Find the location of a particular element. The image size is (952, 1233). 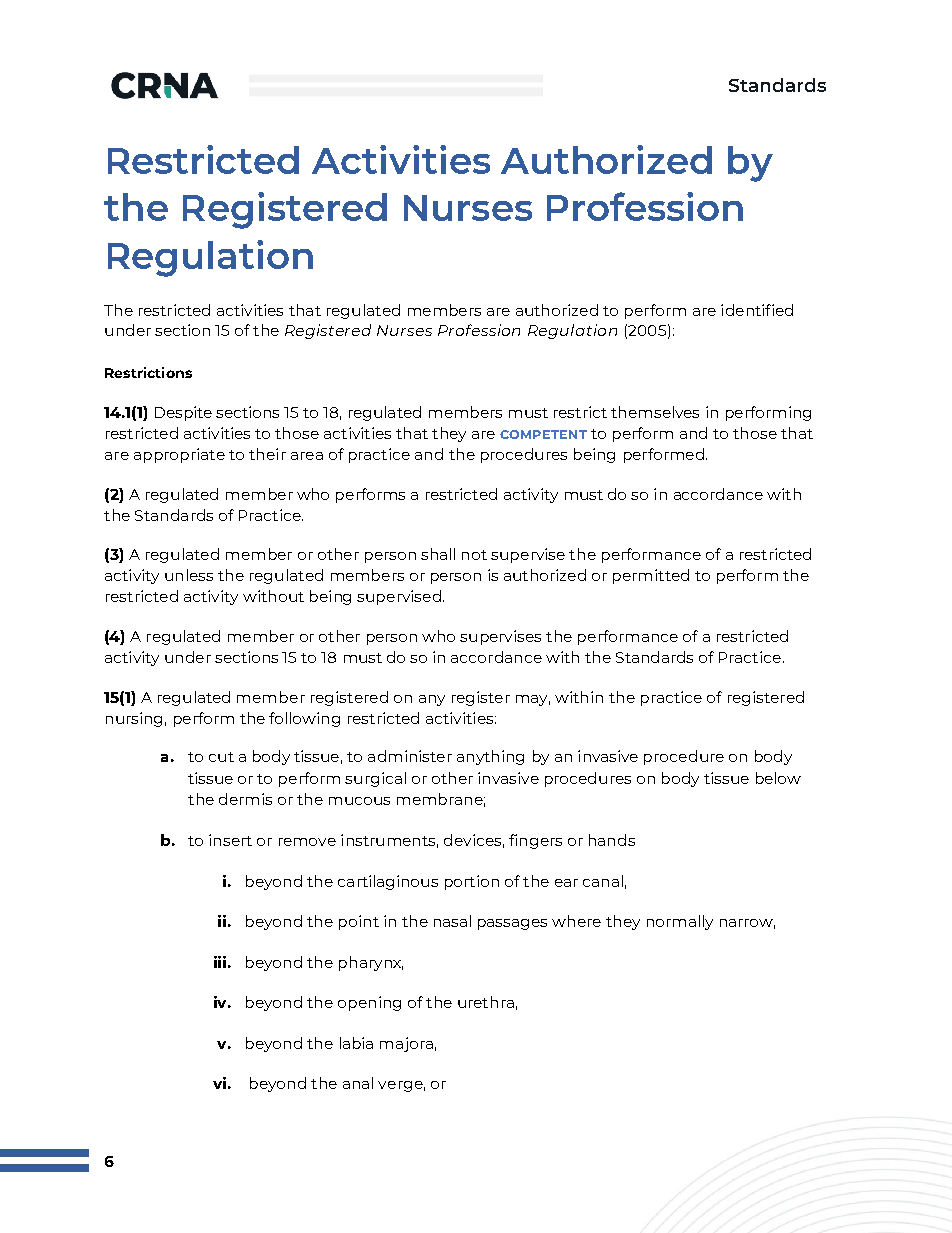

normally is located at coordinates (680, 922).
